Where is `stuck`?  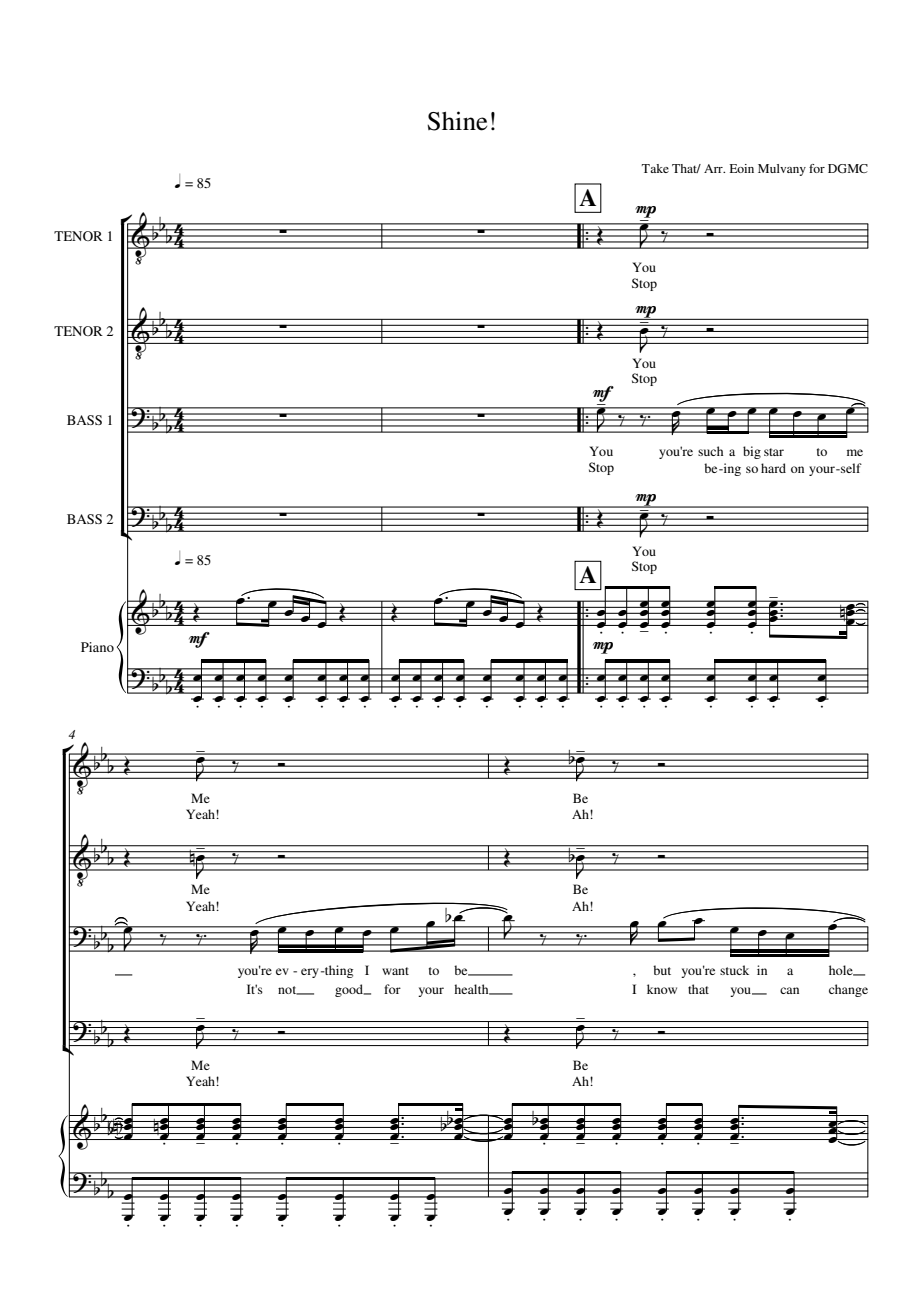
stuck is located at coordinates (734, 970).
